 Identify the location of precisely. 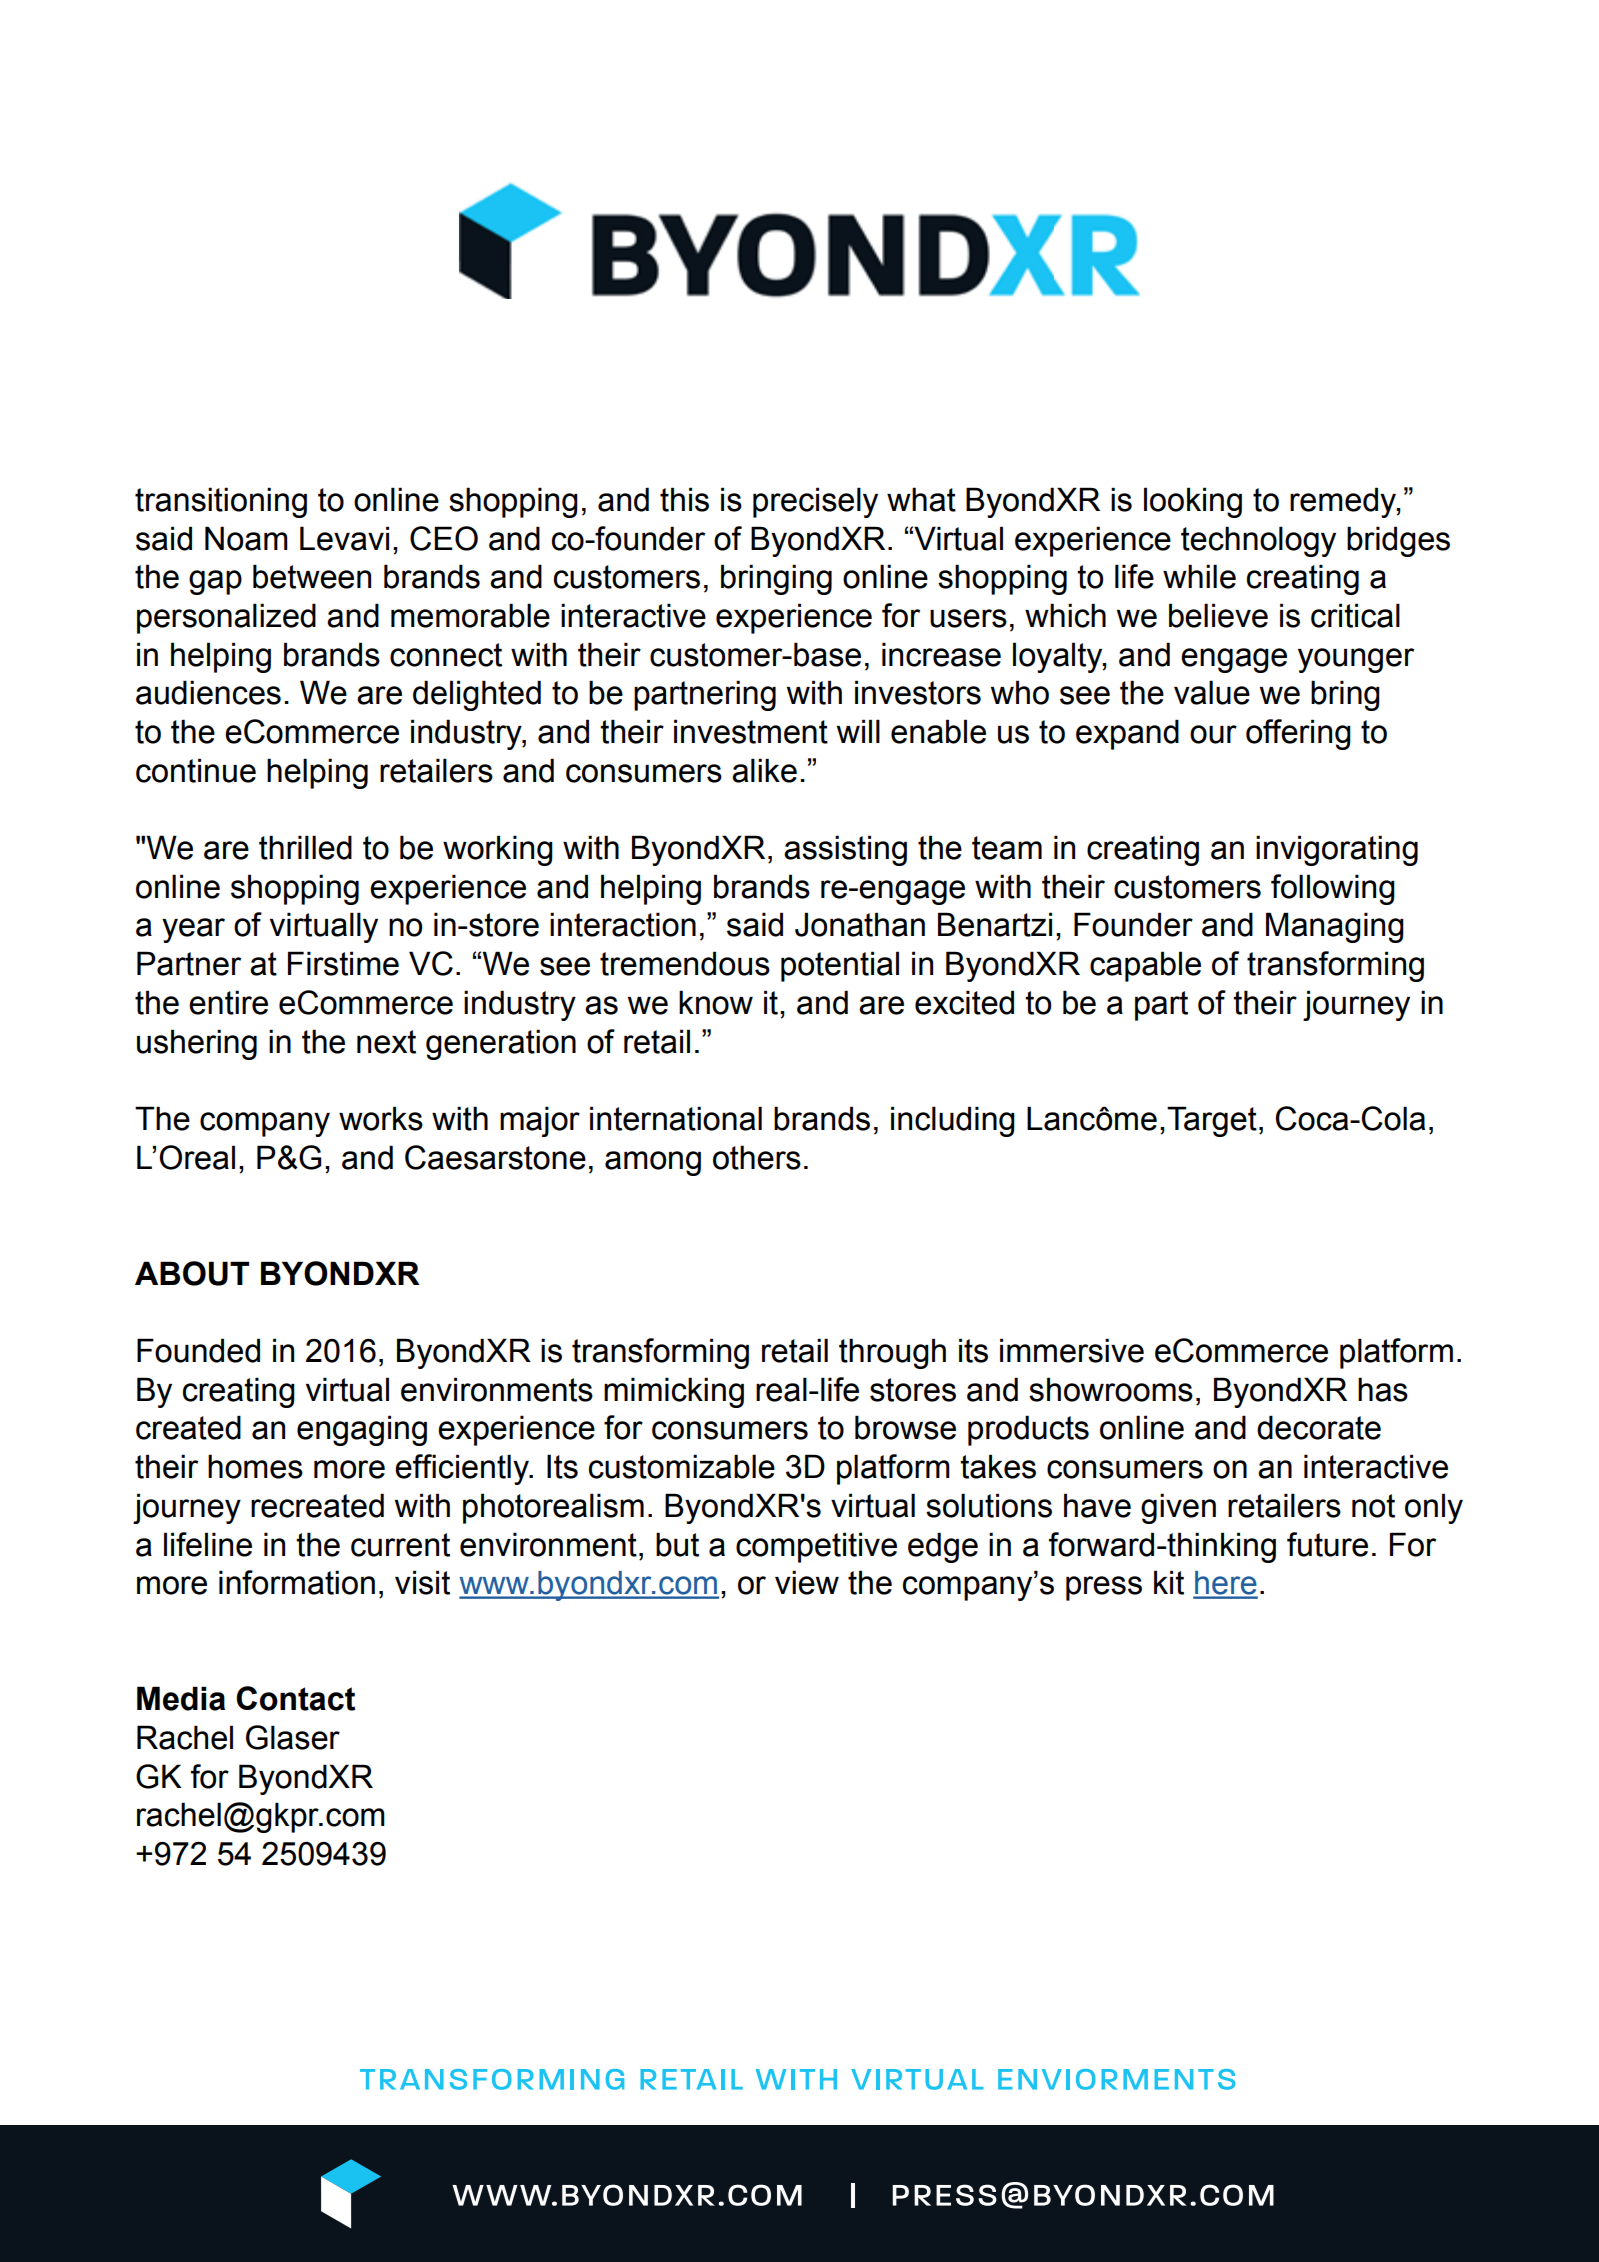
(815, 502).
